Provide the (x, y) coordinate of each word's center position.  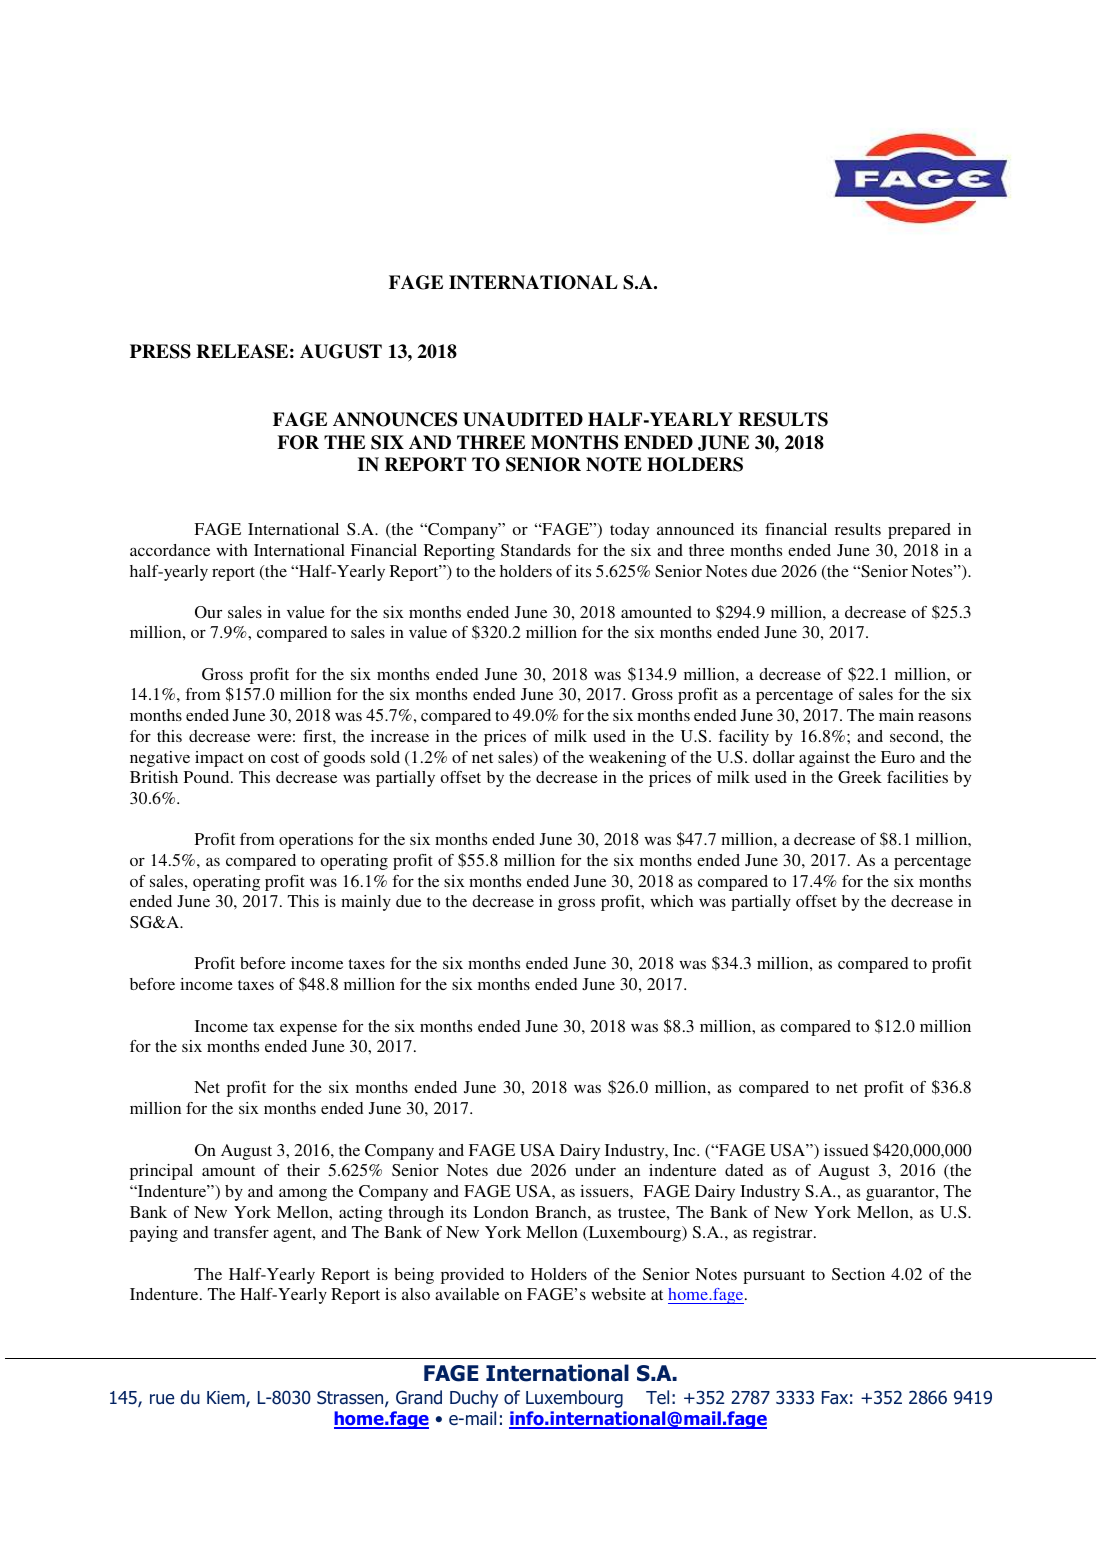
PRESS (160, 351)
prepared (919, 531)
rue (162, 1399)
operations (316, 841)
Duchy (474, 1399)
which (671, 901)
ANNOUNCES (395, 419)
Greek (860, 777)
